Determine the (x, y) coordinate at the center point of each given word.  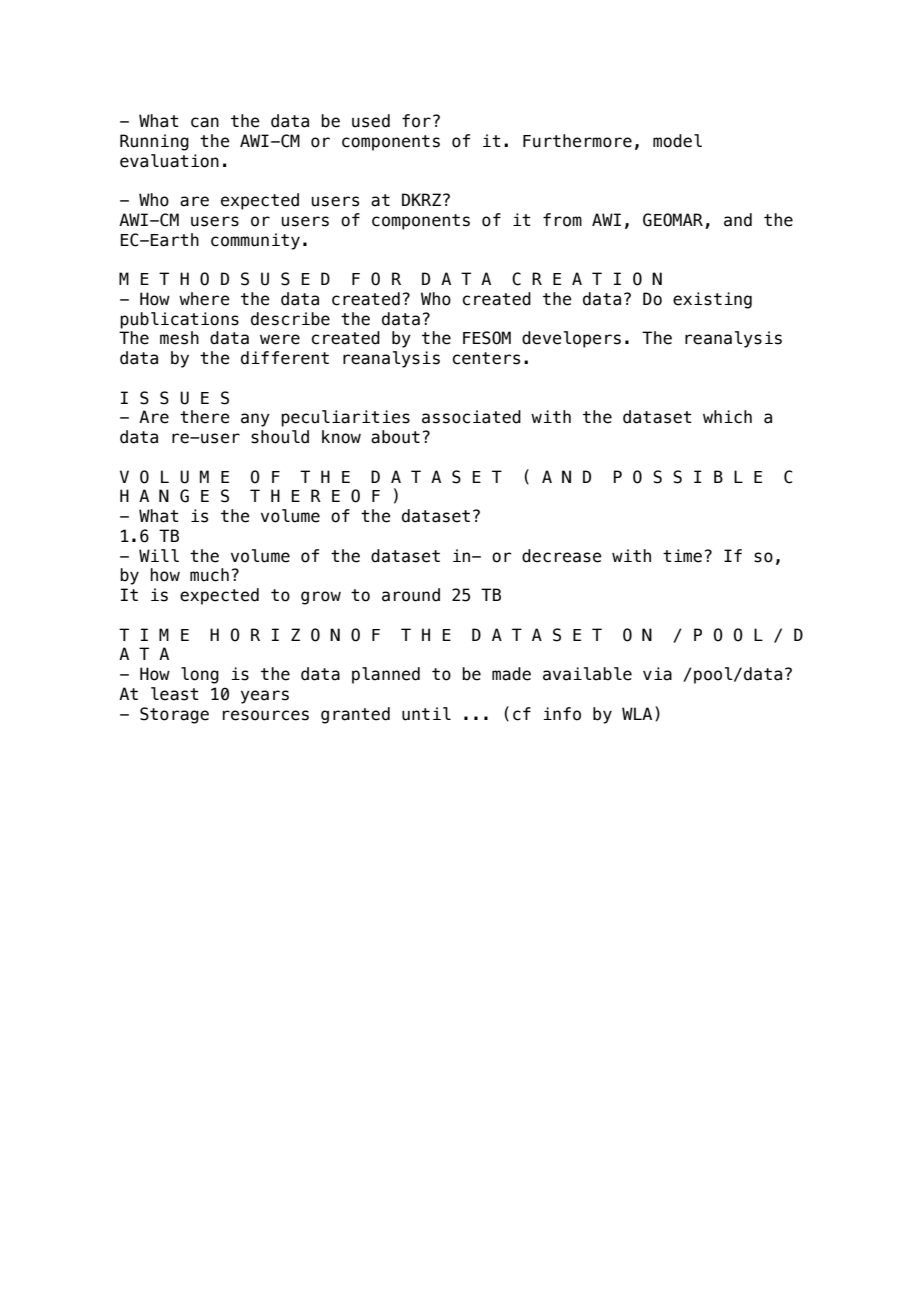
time (682, 556)
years (265, 697)
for (416, 121)
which (727, 417)
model (677, 141)
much (209, 575)
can (205, 122)
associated (471, 417)
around (411, 595)
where (204, 299)
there (205, 417)
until (426, 714)
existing (712, 300)
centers (486, 358)
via (657, 674)
